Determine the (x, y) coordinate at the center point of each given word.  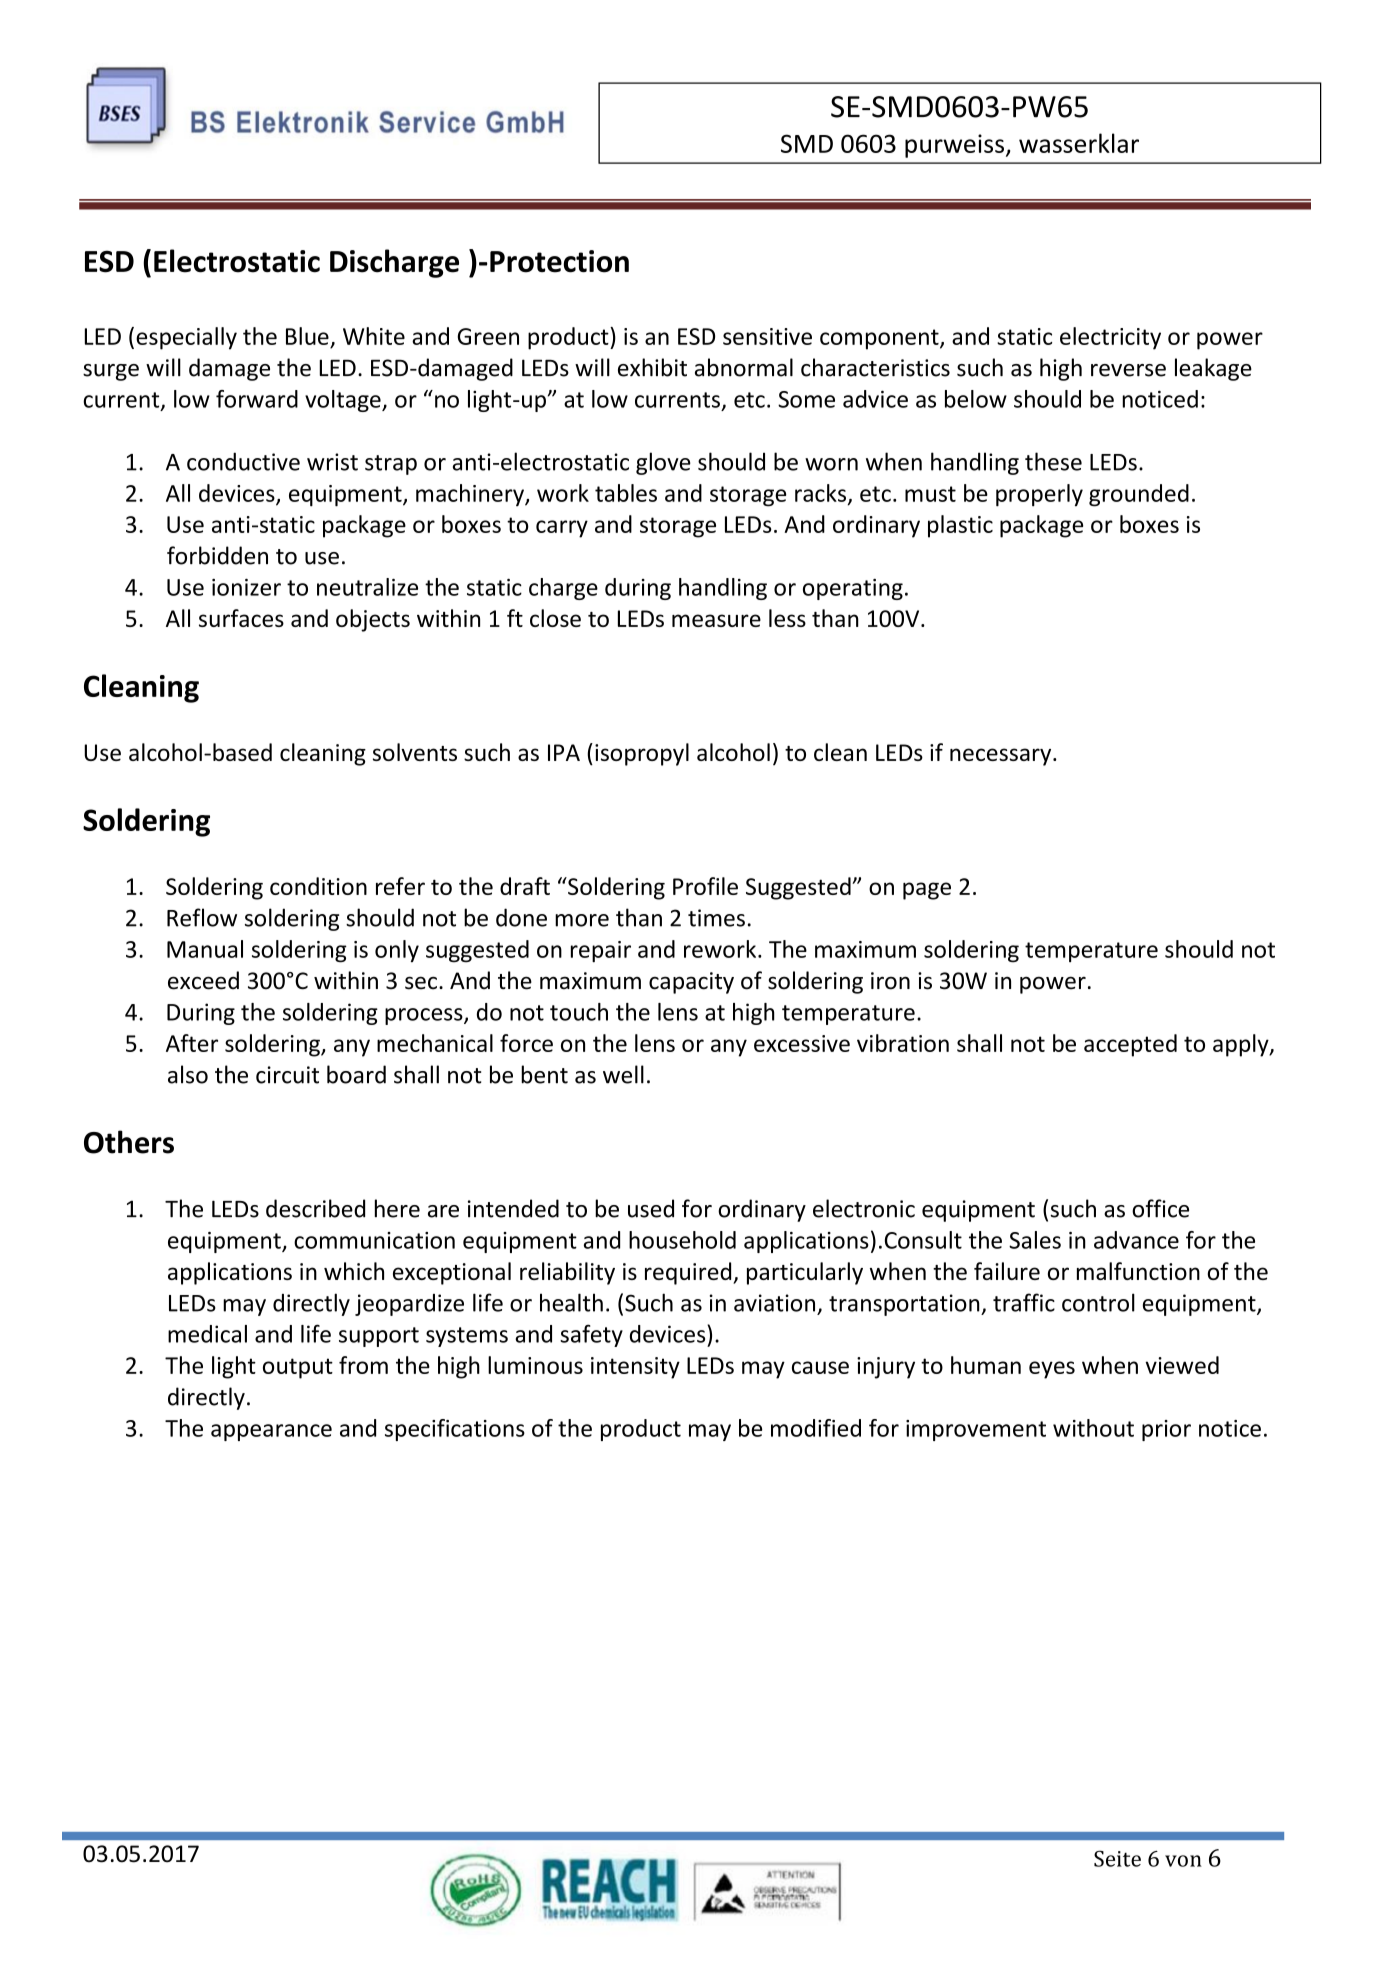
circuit (287, 1075)
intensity (635, 1368)
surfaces (241, 618)
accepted (1130, 1045)
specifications (455, 1430)
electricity (1110, 338)
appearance (271, 1432)
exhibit (652, 367)
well (623, 1074)
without (1093, 1428)
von (1183, 1861)
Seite (1117, 1858)
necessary (1002, 757)
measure (716, 620)
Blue (307, 336)
